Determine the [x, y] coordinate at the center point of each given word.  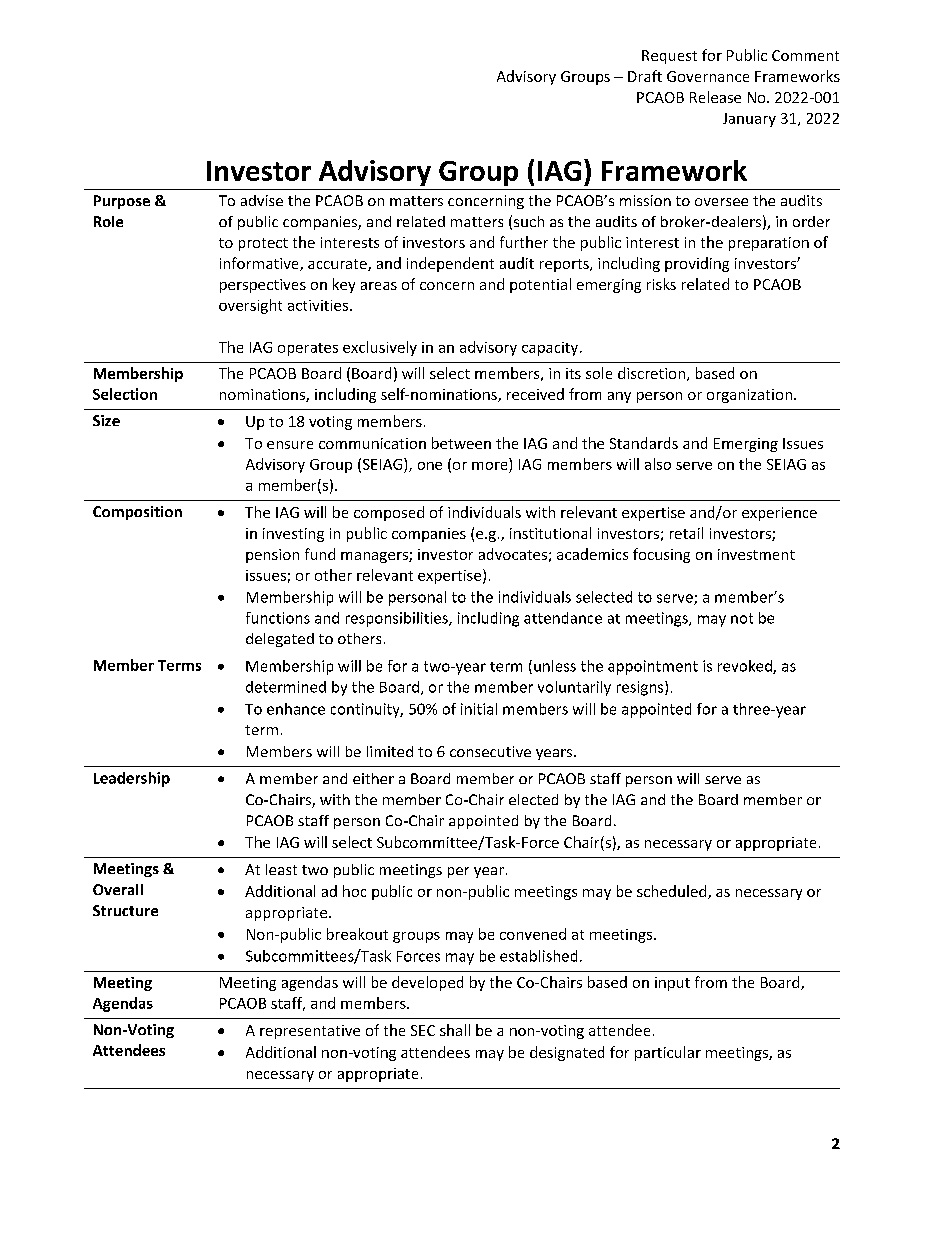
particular [668, 1053]
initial [479, 709]
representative [310, 1032]
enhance [296, 709]
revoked [746, 667]
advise [262, 200]
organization [749, 396]
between [461, 443]
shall [455, 1030]
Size [106, 420]
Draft [645, 76]
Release [715, 97]
